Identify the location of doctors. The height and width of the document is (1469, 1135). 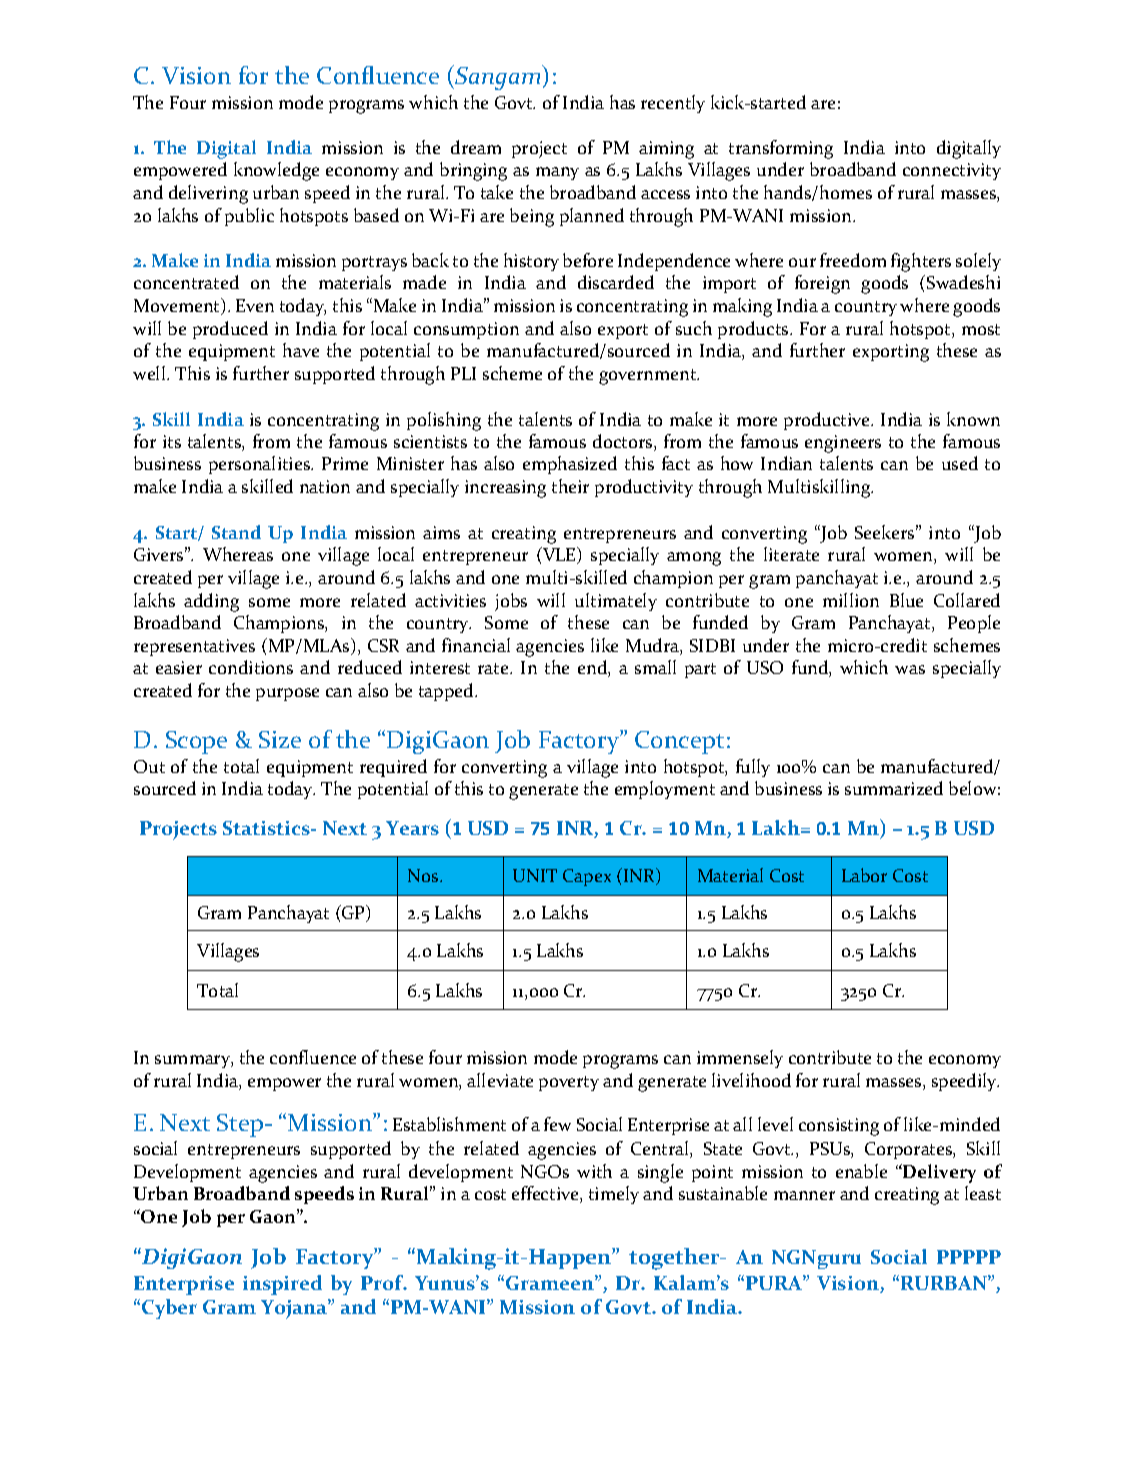
(624, 442).
